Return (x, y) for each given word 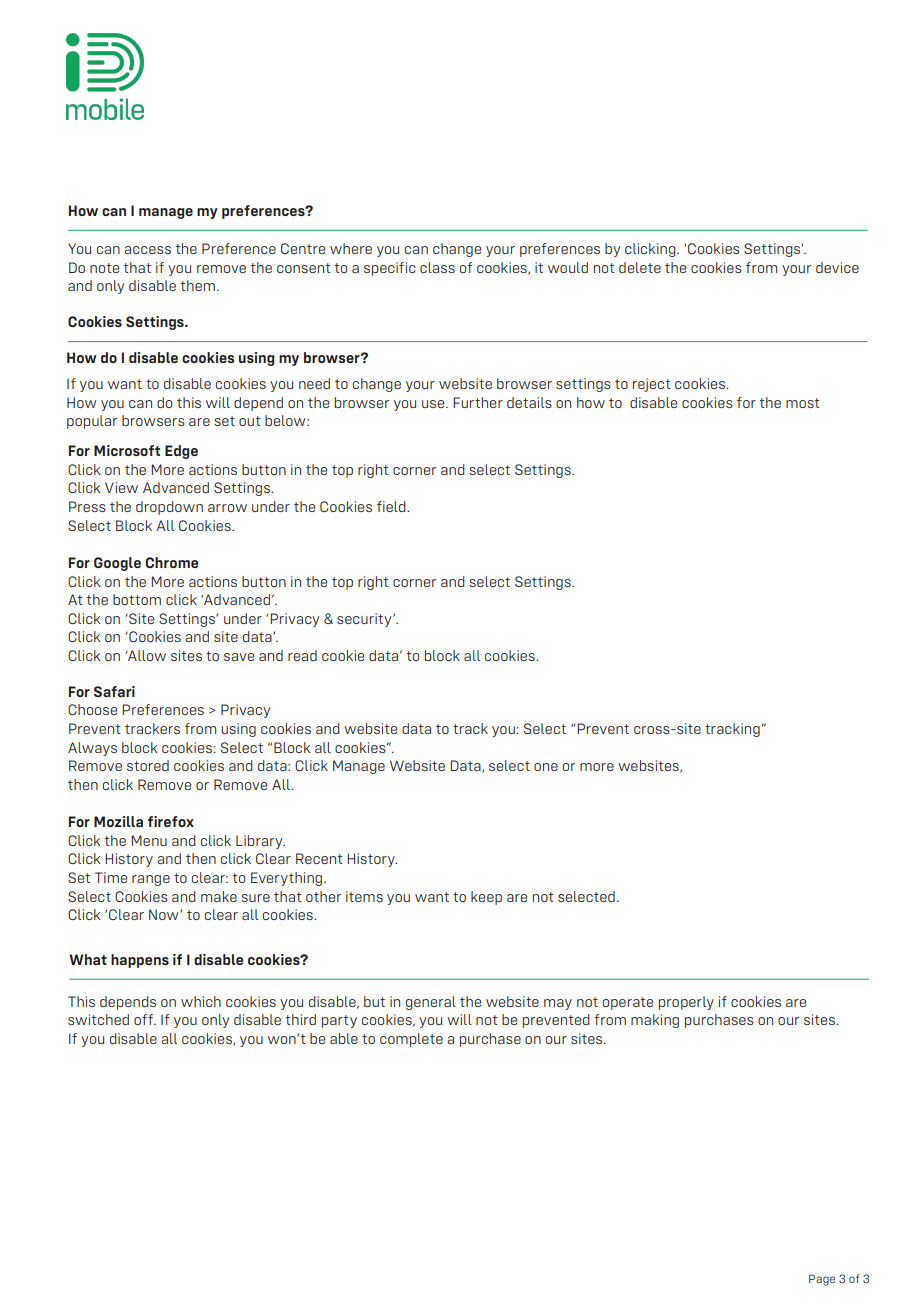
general (431, 1003)
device (837, 267)
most (803, 403)
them (198, 285)
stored (148, 765)
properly (686, 1003)
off (144, 1019)
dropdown (169, 508)
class (437, 267)
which (201, 1001)
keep (486, 898)
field (392, 506)
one (546, 767)
